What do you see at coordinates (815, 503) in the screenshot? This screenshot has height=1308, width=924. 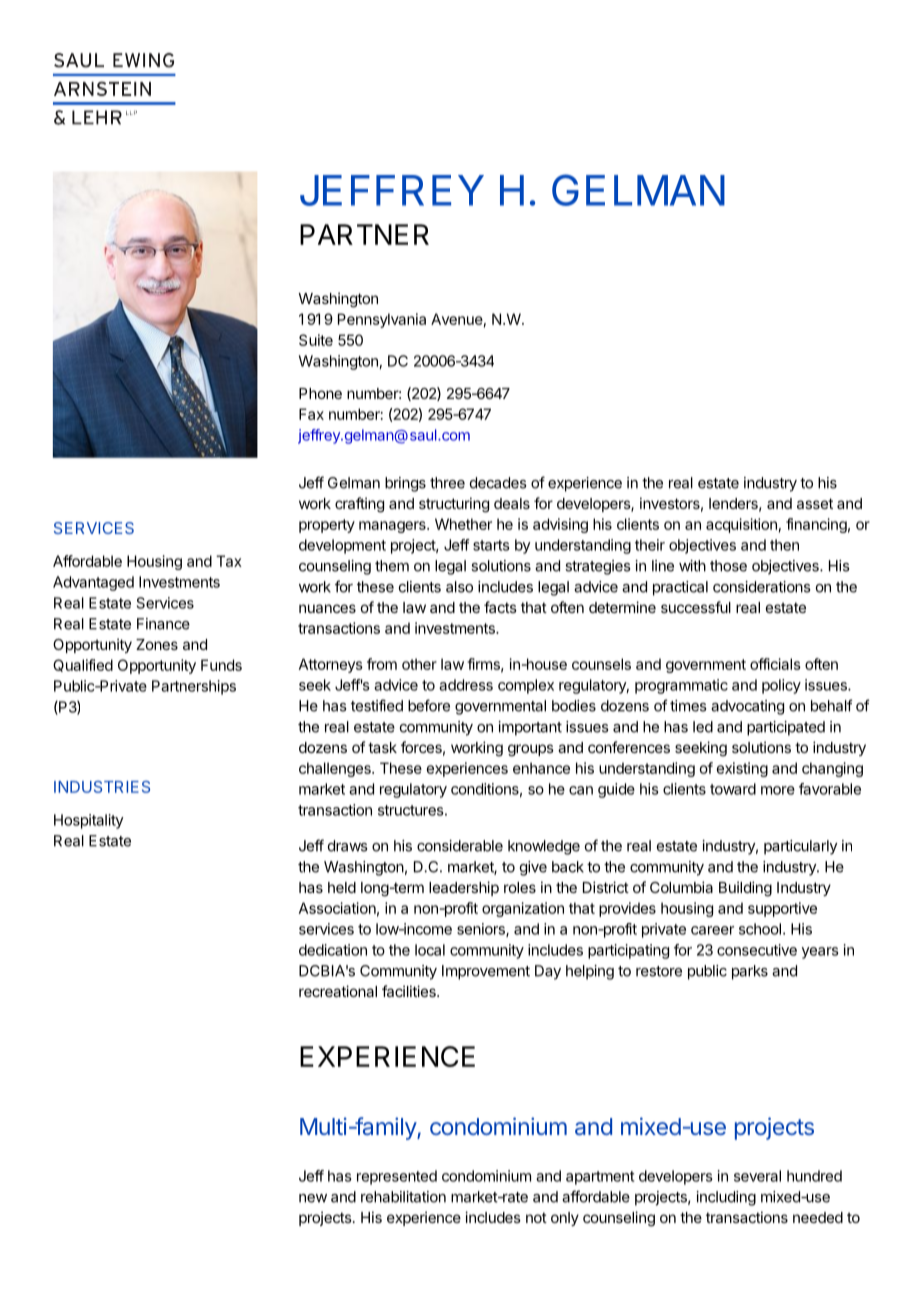 I see `asset` at bounding box center [815, 503].
